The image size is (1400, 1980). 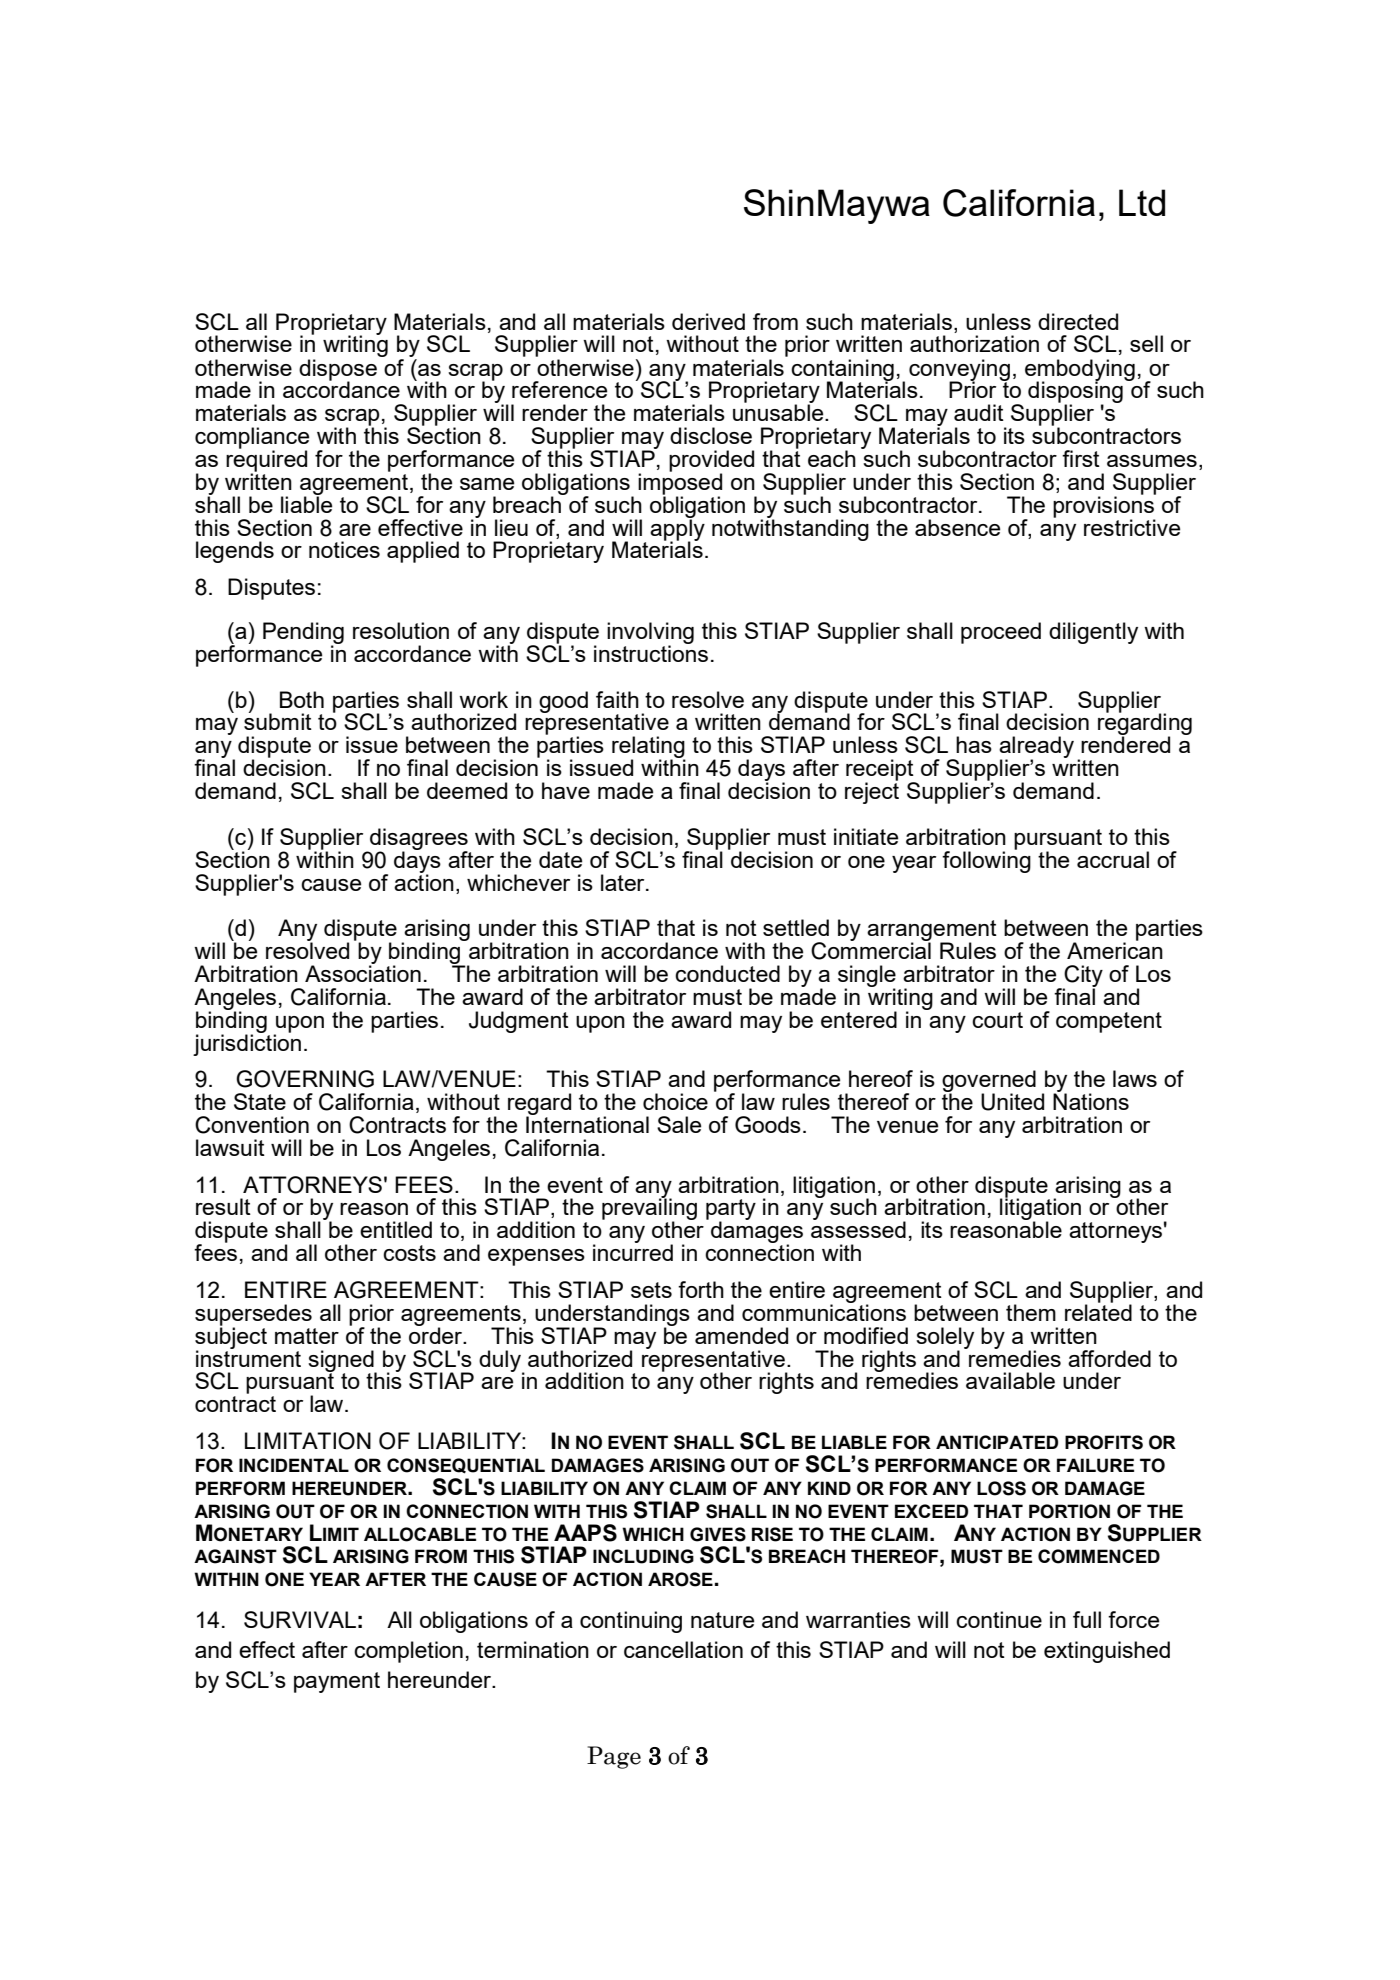 What do you see at coordinates (648, 748) in the image?
I see `relating` at bounding box center [648, 748].
